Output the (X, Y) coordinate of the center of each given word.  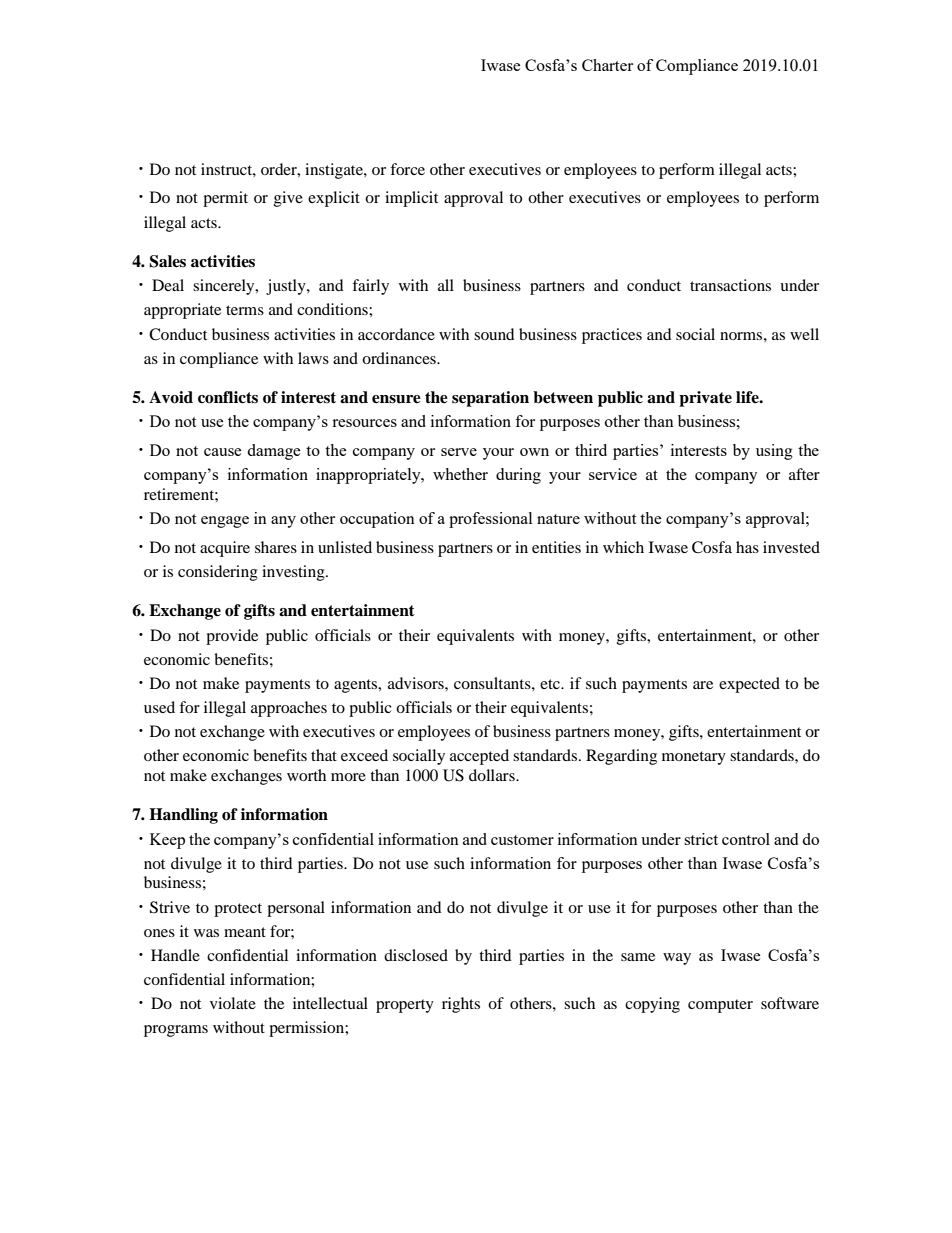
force (407, 169)
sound (494, 334)
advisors (417, 683)
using (774, 452)
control (746, 839)
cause (223, 452)
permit (225, 199)
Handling (183, 816)
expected (749, 685)
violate (233, 1003)
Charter (607, 65)
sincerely (225, 287)
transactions (730, 285)
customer (522, 840)
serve (459, 452)
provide (232, 637)
